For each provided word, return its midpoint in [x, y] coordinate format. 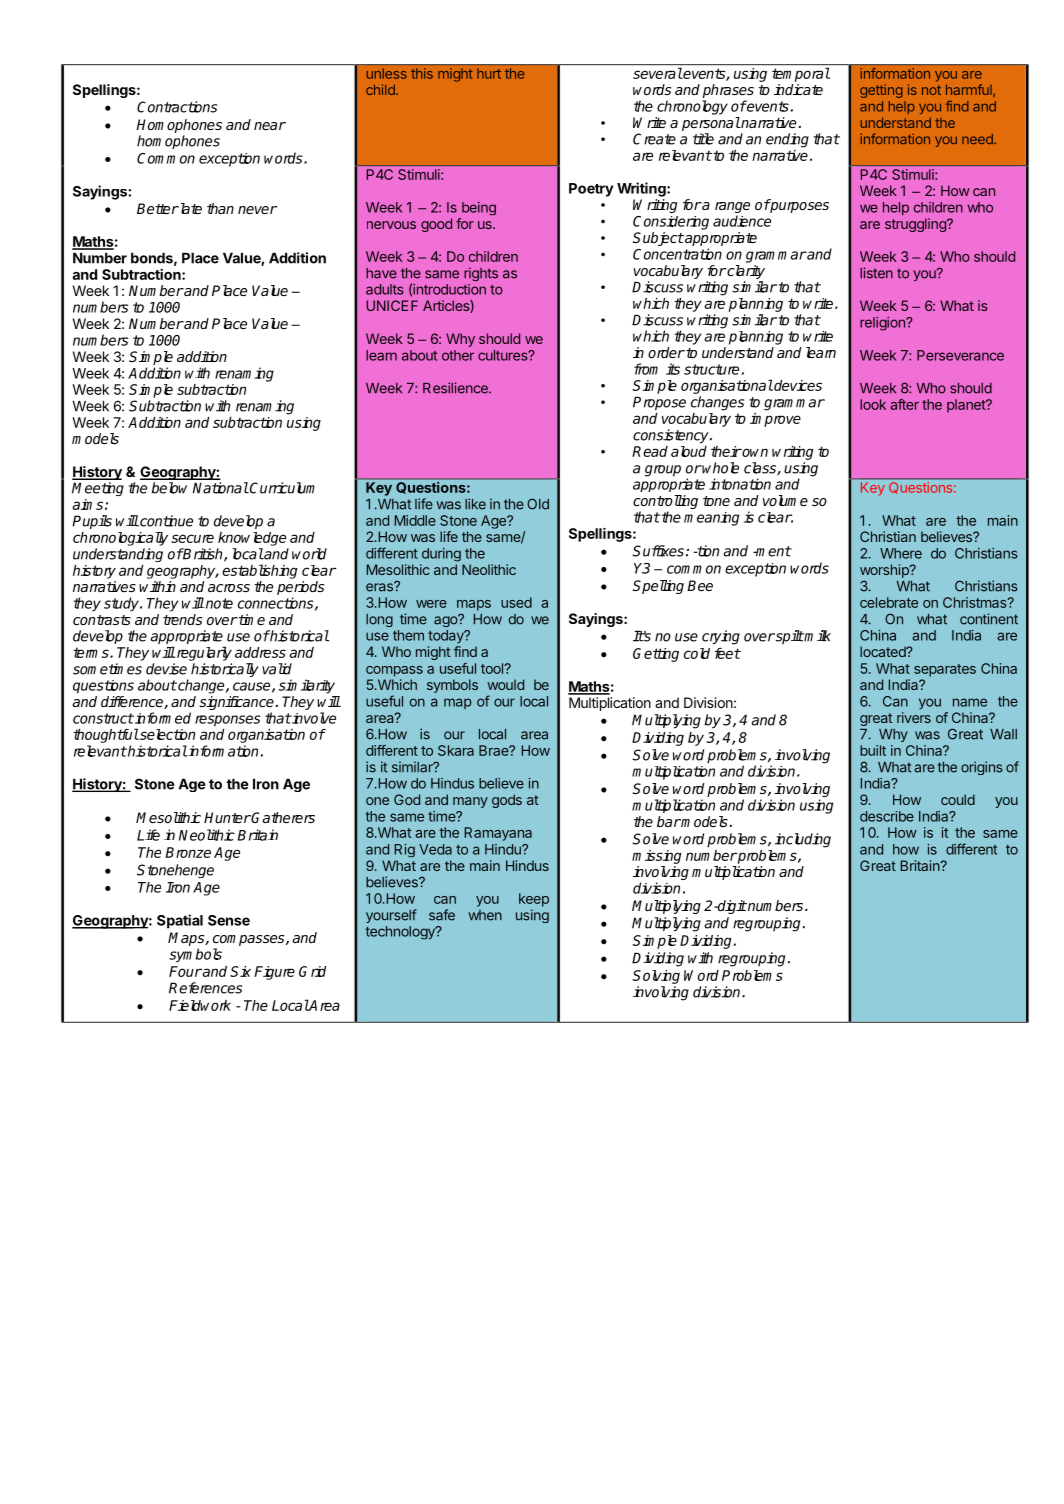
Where [901, 553]
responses [228, 721]
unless [387, 73]
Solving [656, 977]
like [475, 504]
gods [507, 801]
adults [385, 289]
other [458, 355]
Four [185, 971]
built [873, 750]
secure [192, 538]
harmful [970, 90]
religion [883, 324]
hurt [489, 74]
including [803, 840]
